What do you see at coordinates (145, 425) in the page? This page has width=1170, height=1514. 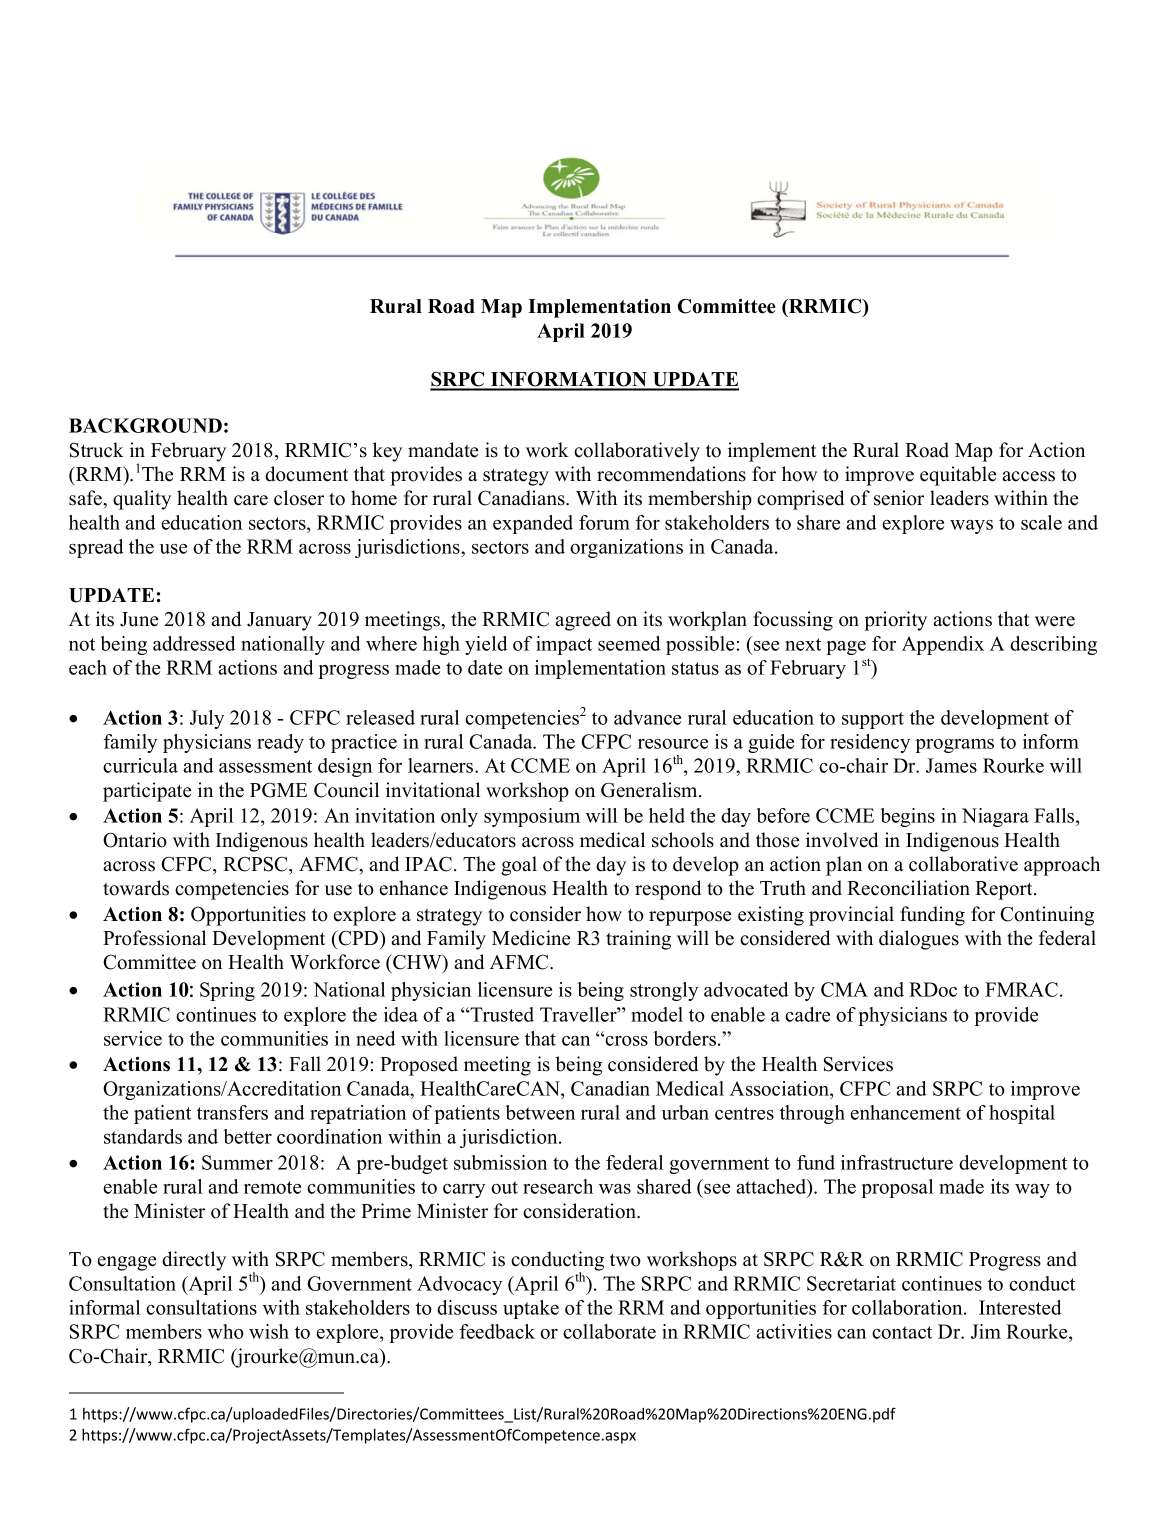 I see `BACKGROUND` at bounding box center [145, 425].
